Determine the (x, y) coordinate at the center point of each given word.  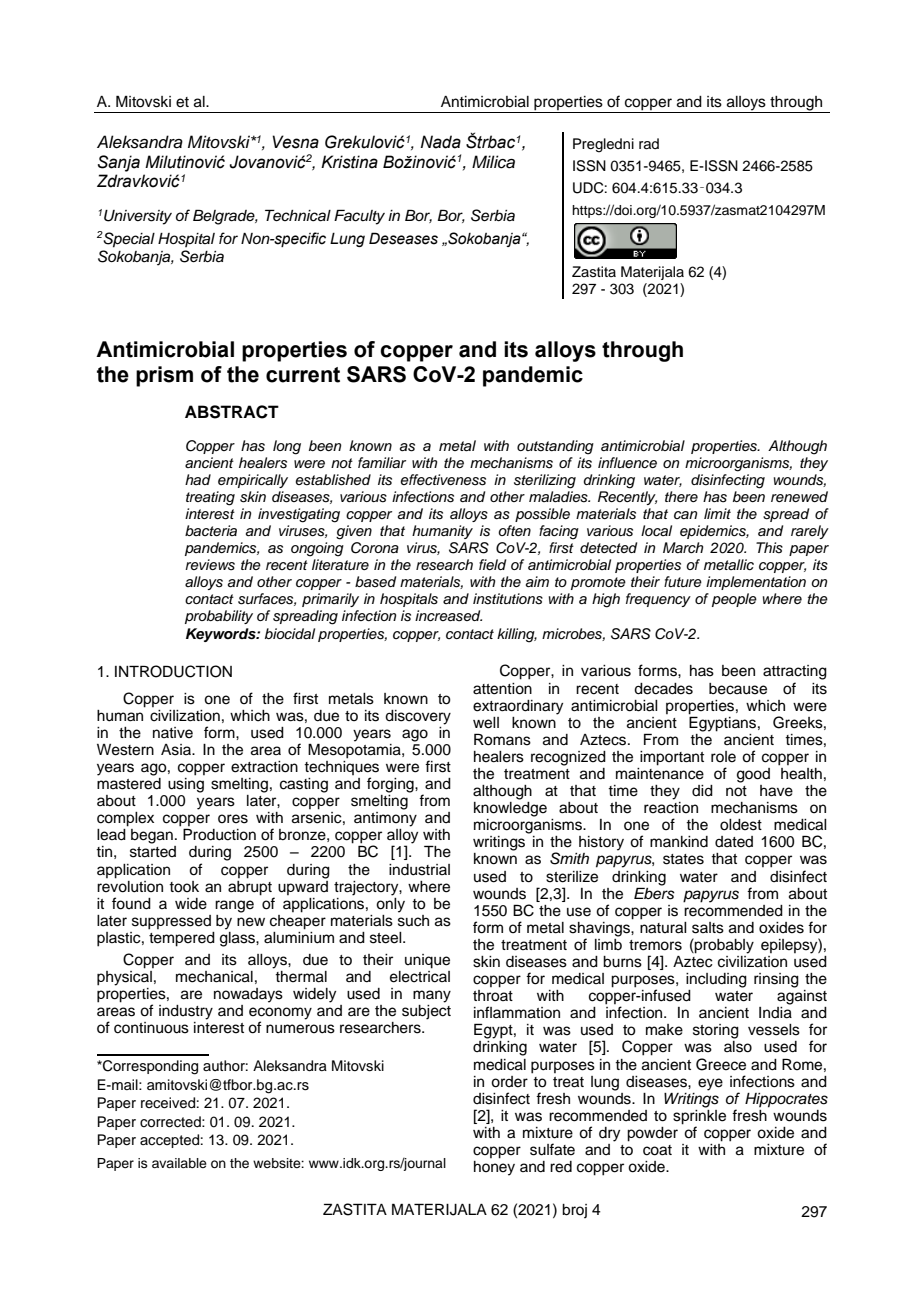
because (738, 689)
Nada (440, 142)
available (179, 1163)
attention (502, 689)
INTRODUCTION (173, 671)
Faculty (359, 217)
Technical (298, 215)
